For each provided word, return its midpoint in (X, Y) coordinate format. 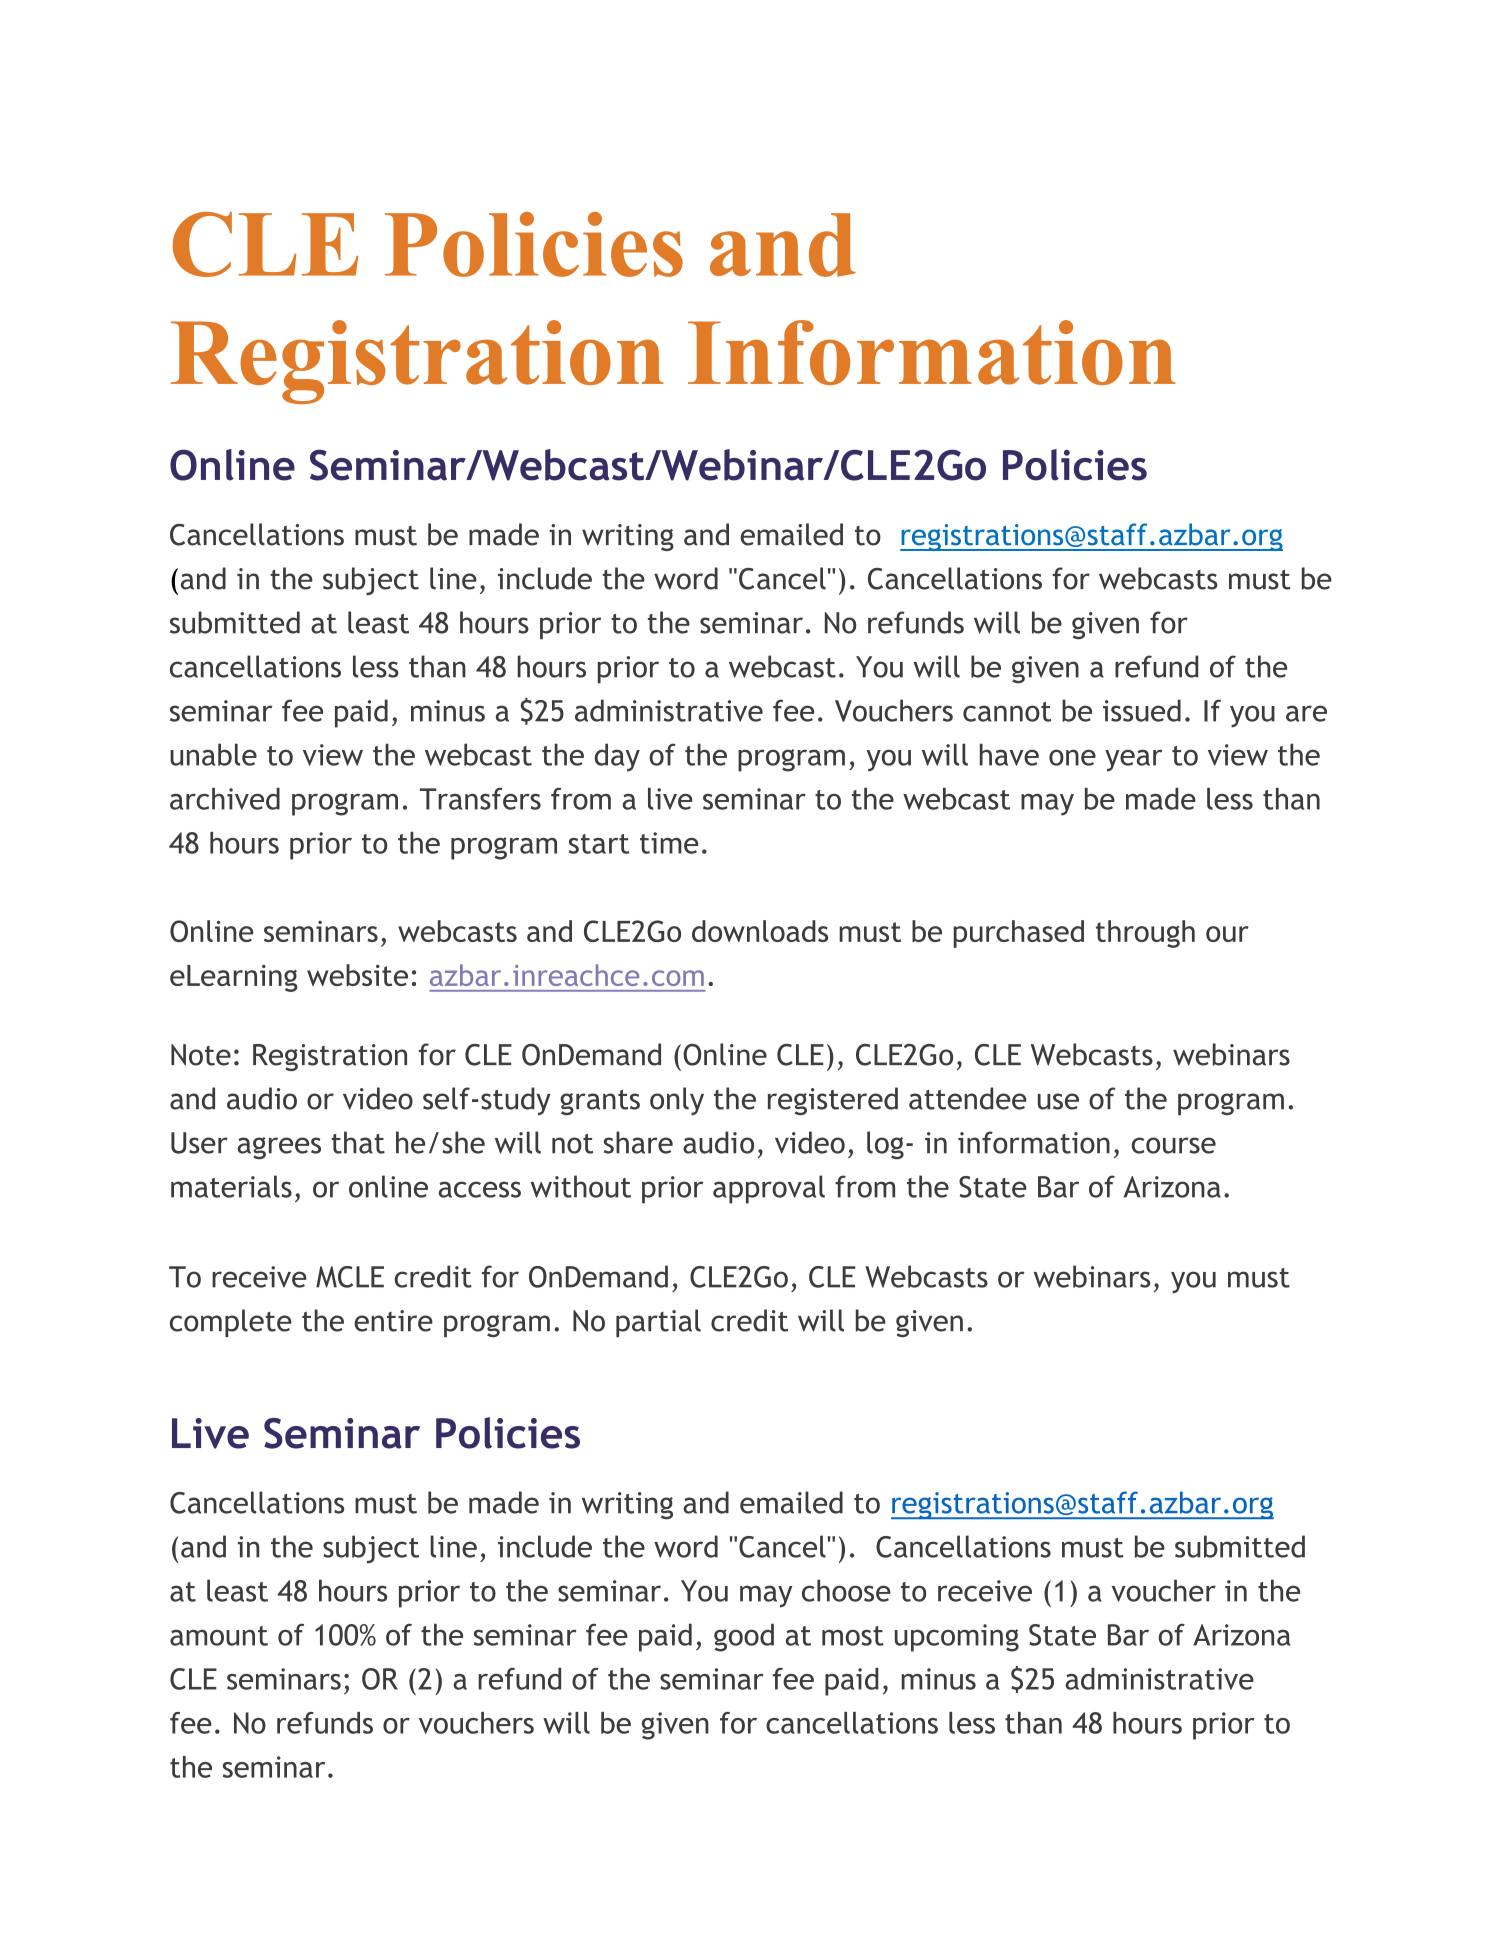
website (357, 975)
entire (393, 1321)
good (744, 1637)
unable (213, 754)
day (617, 757)
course (1174, 1145)
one (1072, 757)
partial (658, 1323)
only (677, 1101)
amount (219, 1636)
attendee (968, 1098)
